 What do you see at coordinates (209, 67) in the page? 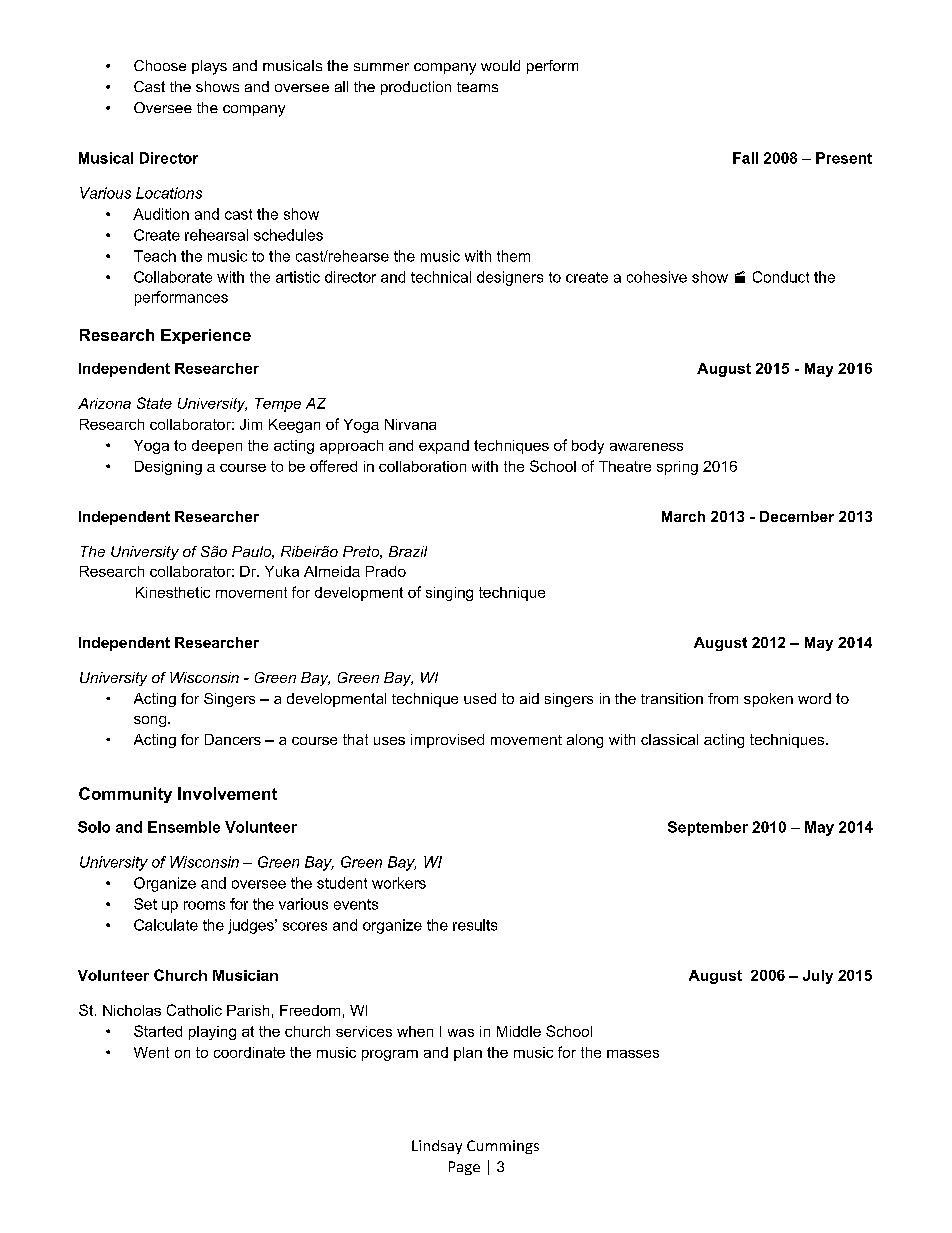
I see `plays` at bounding box center [209, 67].
